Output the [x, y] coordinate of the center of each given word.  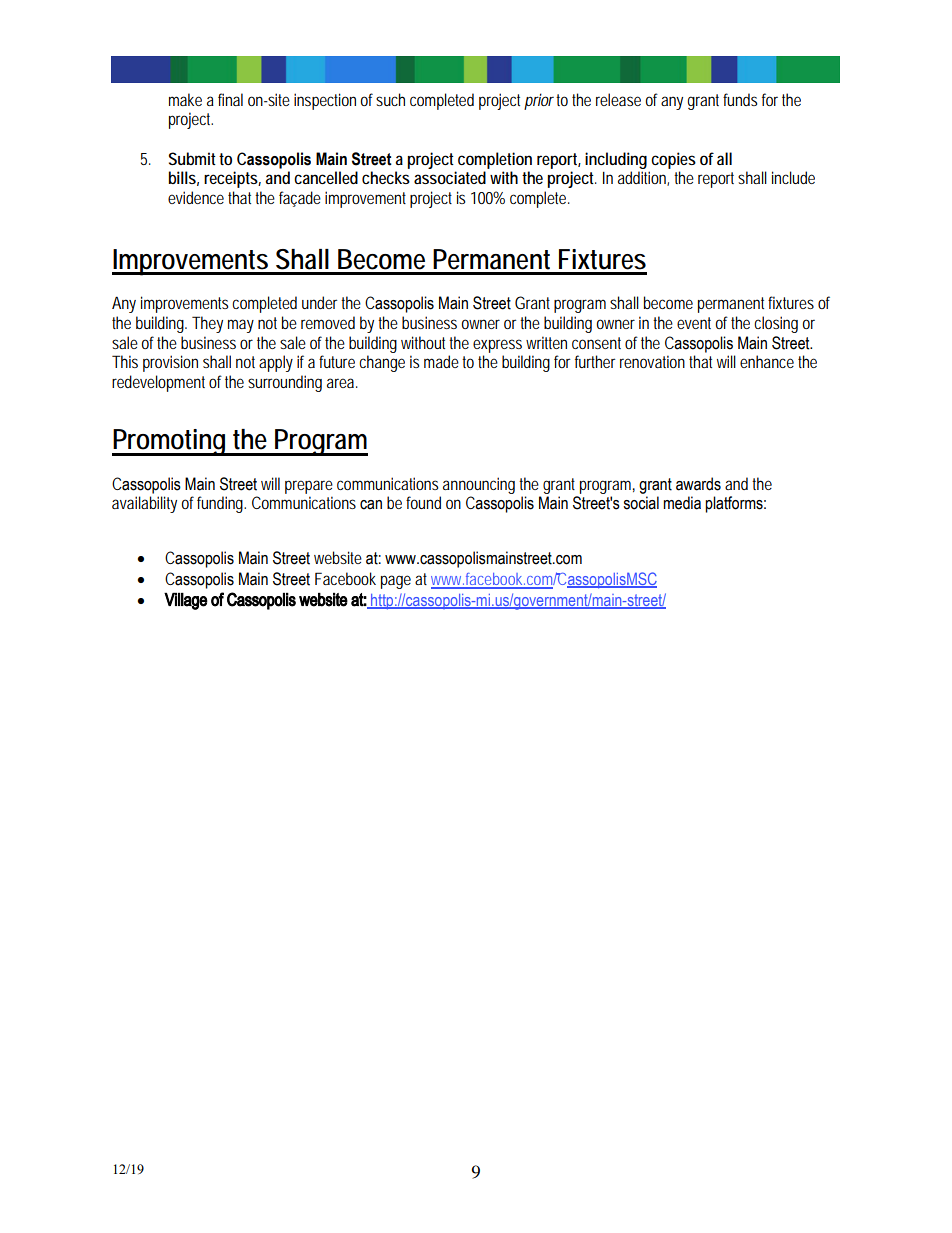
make [185, 99]
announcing [479, 485]
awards [698, 484]
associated [450, 177]
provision [170, 363]
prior [540, 101]
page [396, 582]
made [441, 361]
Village [186, 601]
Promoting [170, 442]
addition [643, 178]
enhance [767, 361]
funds [740, 99]
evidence [196, 197]
